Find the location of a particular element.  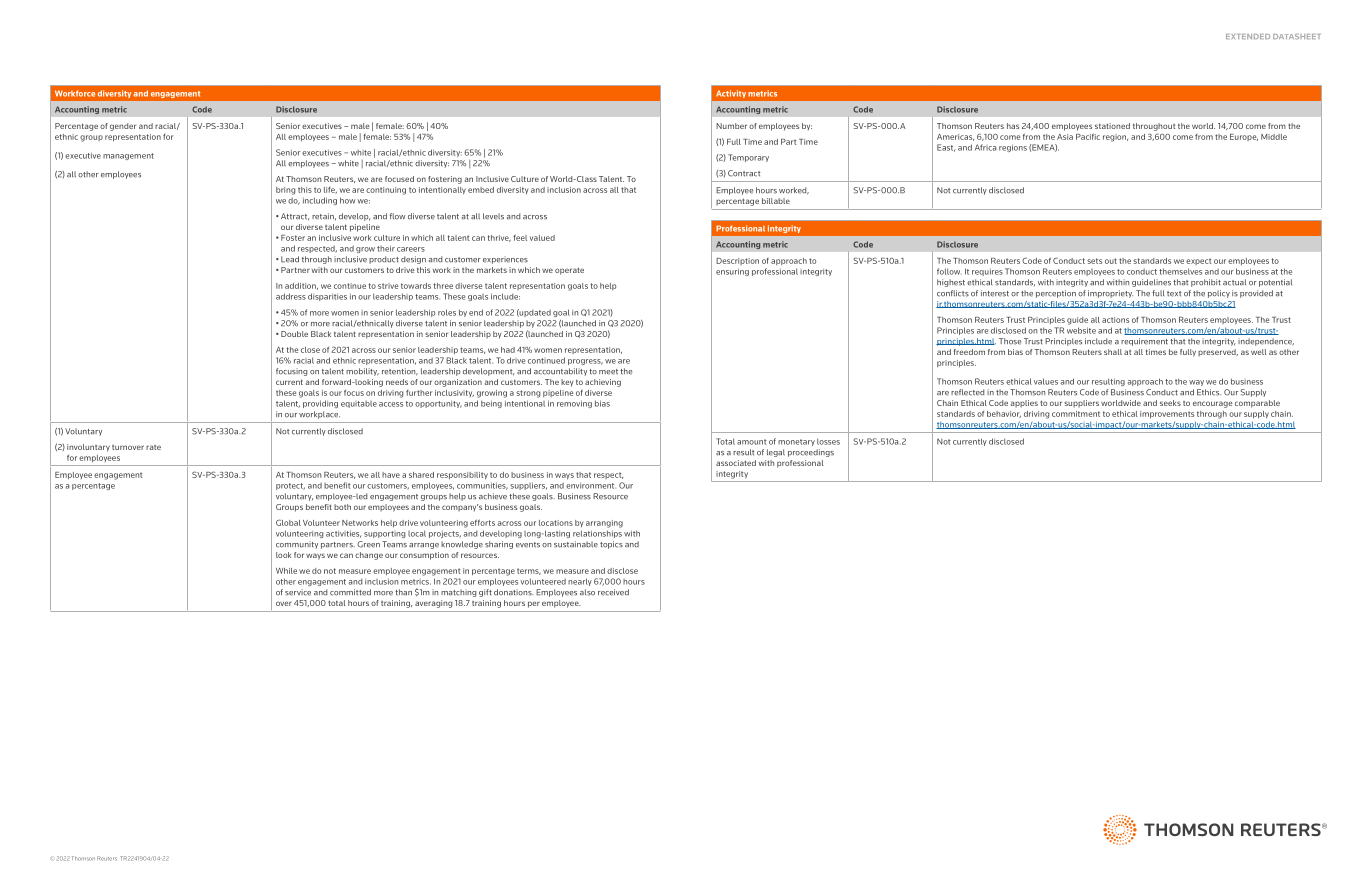

Activity is located at coordinates (731, 94).
